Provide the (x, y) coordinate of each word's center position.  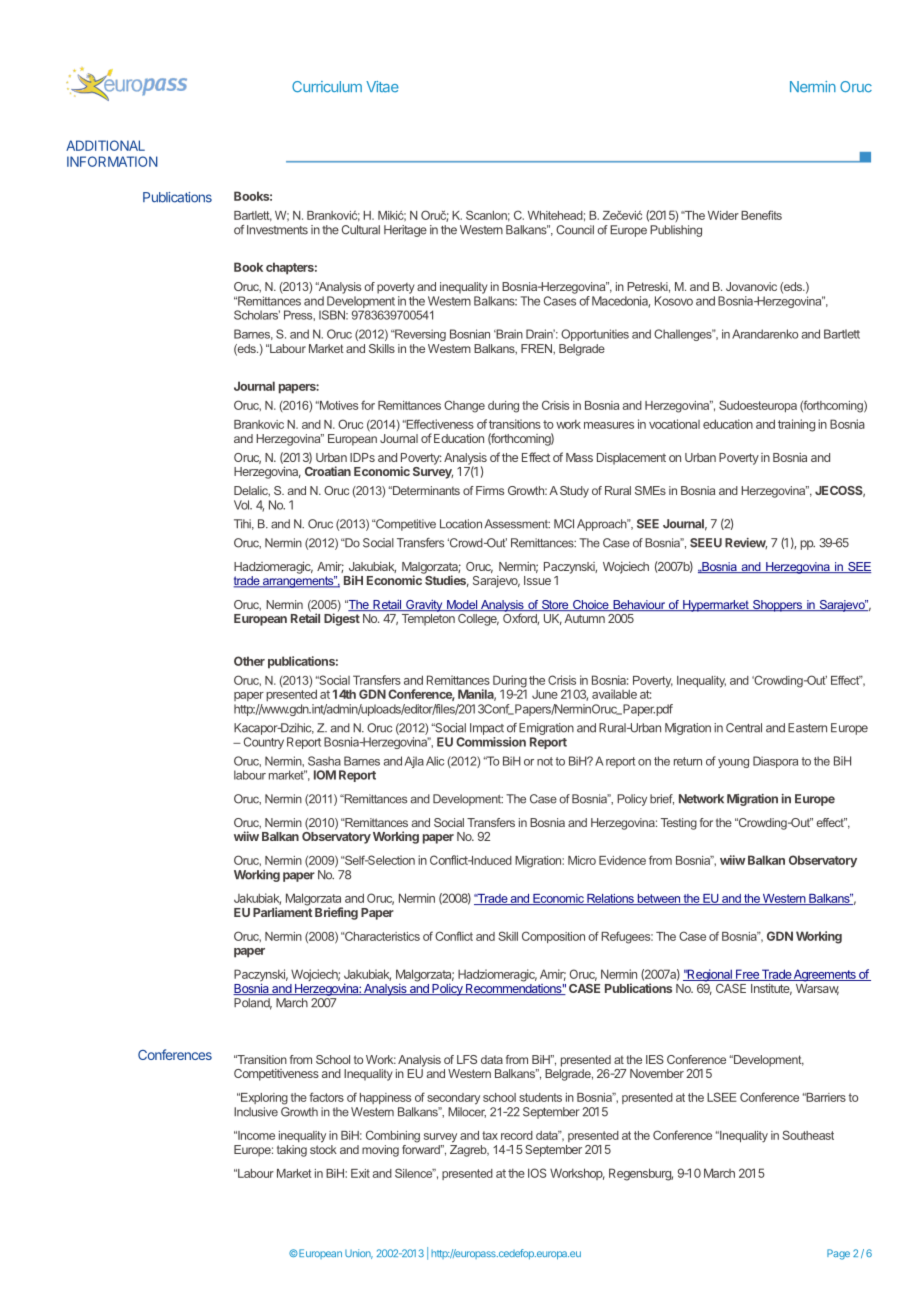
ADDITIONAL (105, 145)
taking (292, 1151)
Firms (490, 490)
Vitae (382, 87)
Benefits (761, 215)
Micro (582, 860)
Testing (679, 824)
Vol (242, 505)
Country (264, 743)
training (796, 425)
